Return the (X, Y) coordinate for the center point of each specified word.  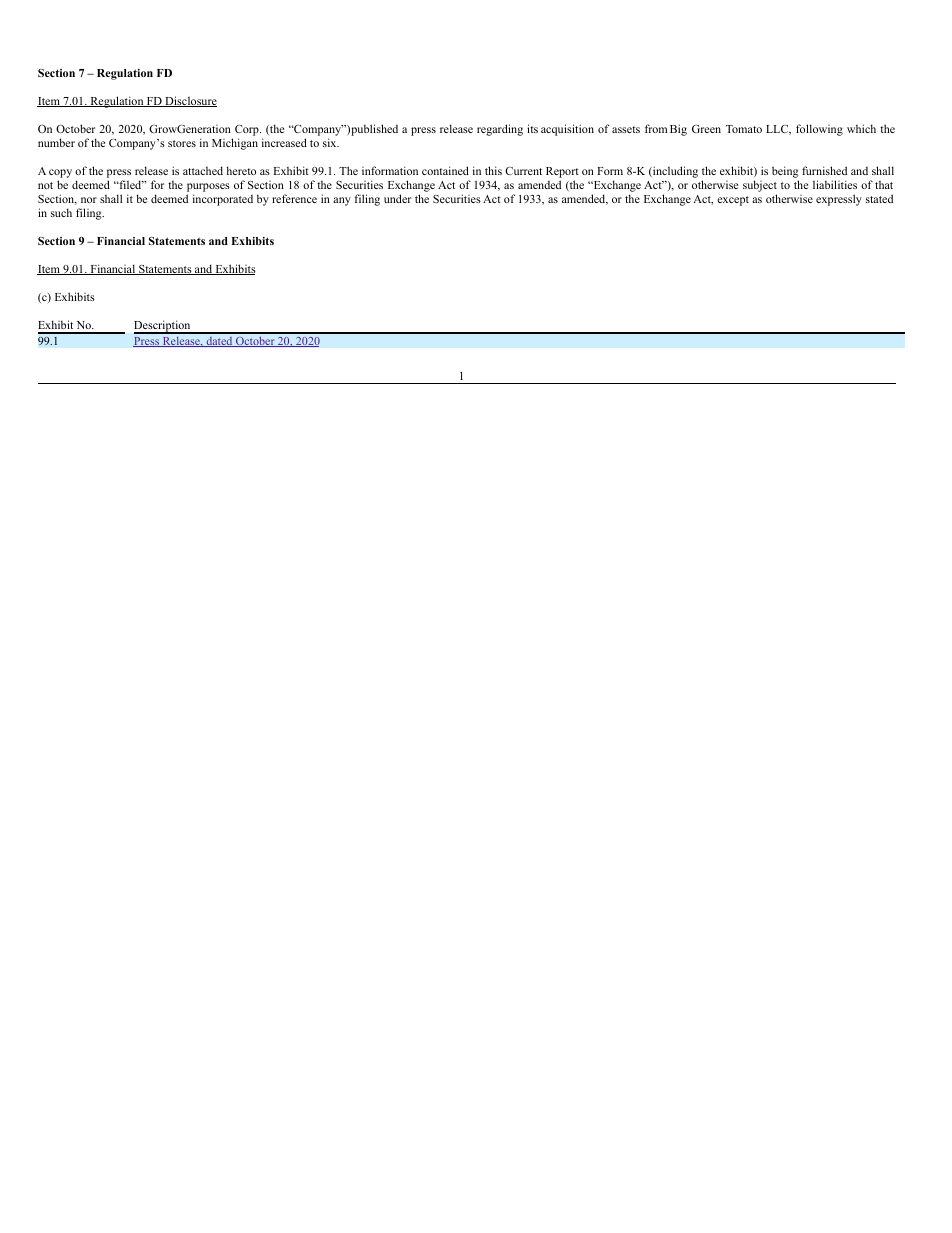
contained (445, 170)
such (61, 212)
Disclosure (190, 101)
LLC (778, 130)
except (733, 201)
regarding (500, 130)
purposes (208, 187)
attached (203, 170)
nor (89, 200)
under (397, 198)
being (785, 172)
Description (163, 327)
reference (294, 198)
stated (879, 198)
